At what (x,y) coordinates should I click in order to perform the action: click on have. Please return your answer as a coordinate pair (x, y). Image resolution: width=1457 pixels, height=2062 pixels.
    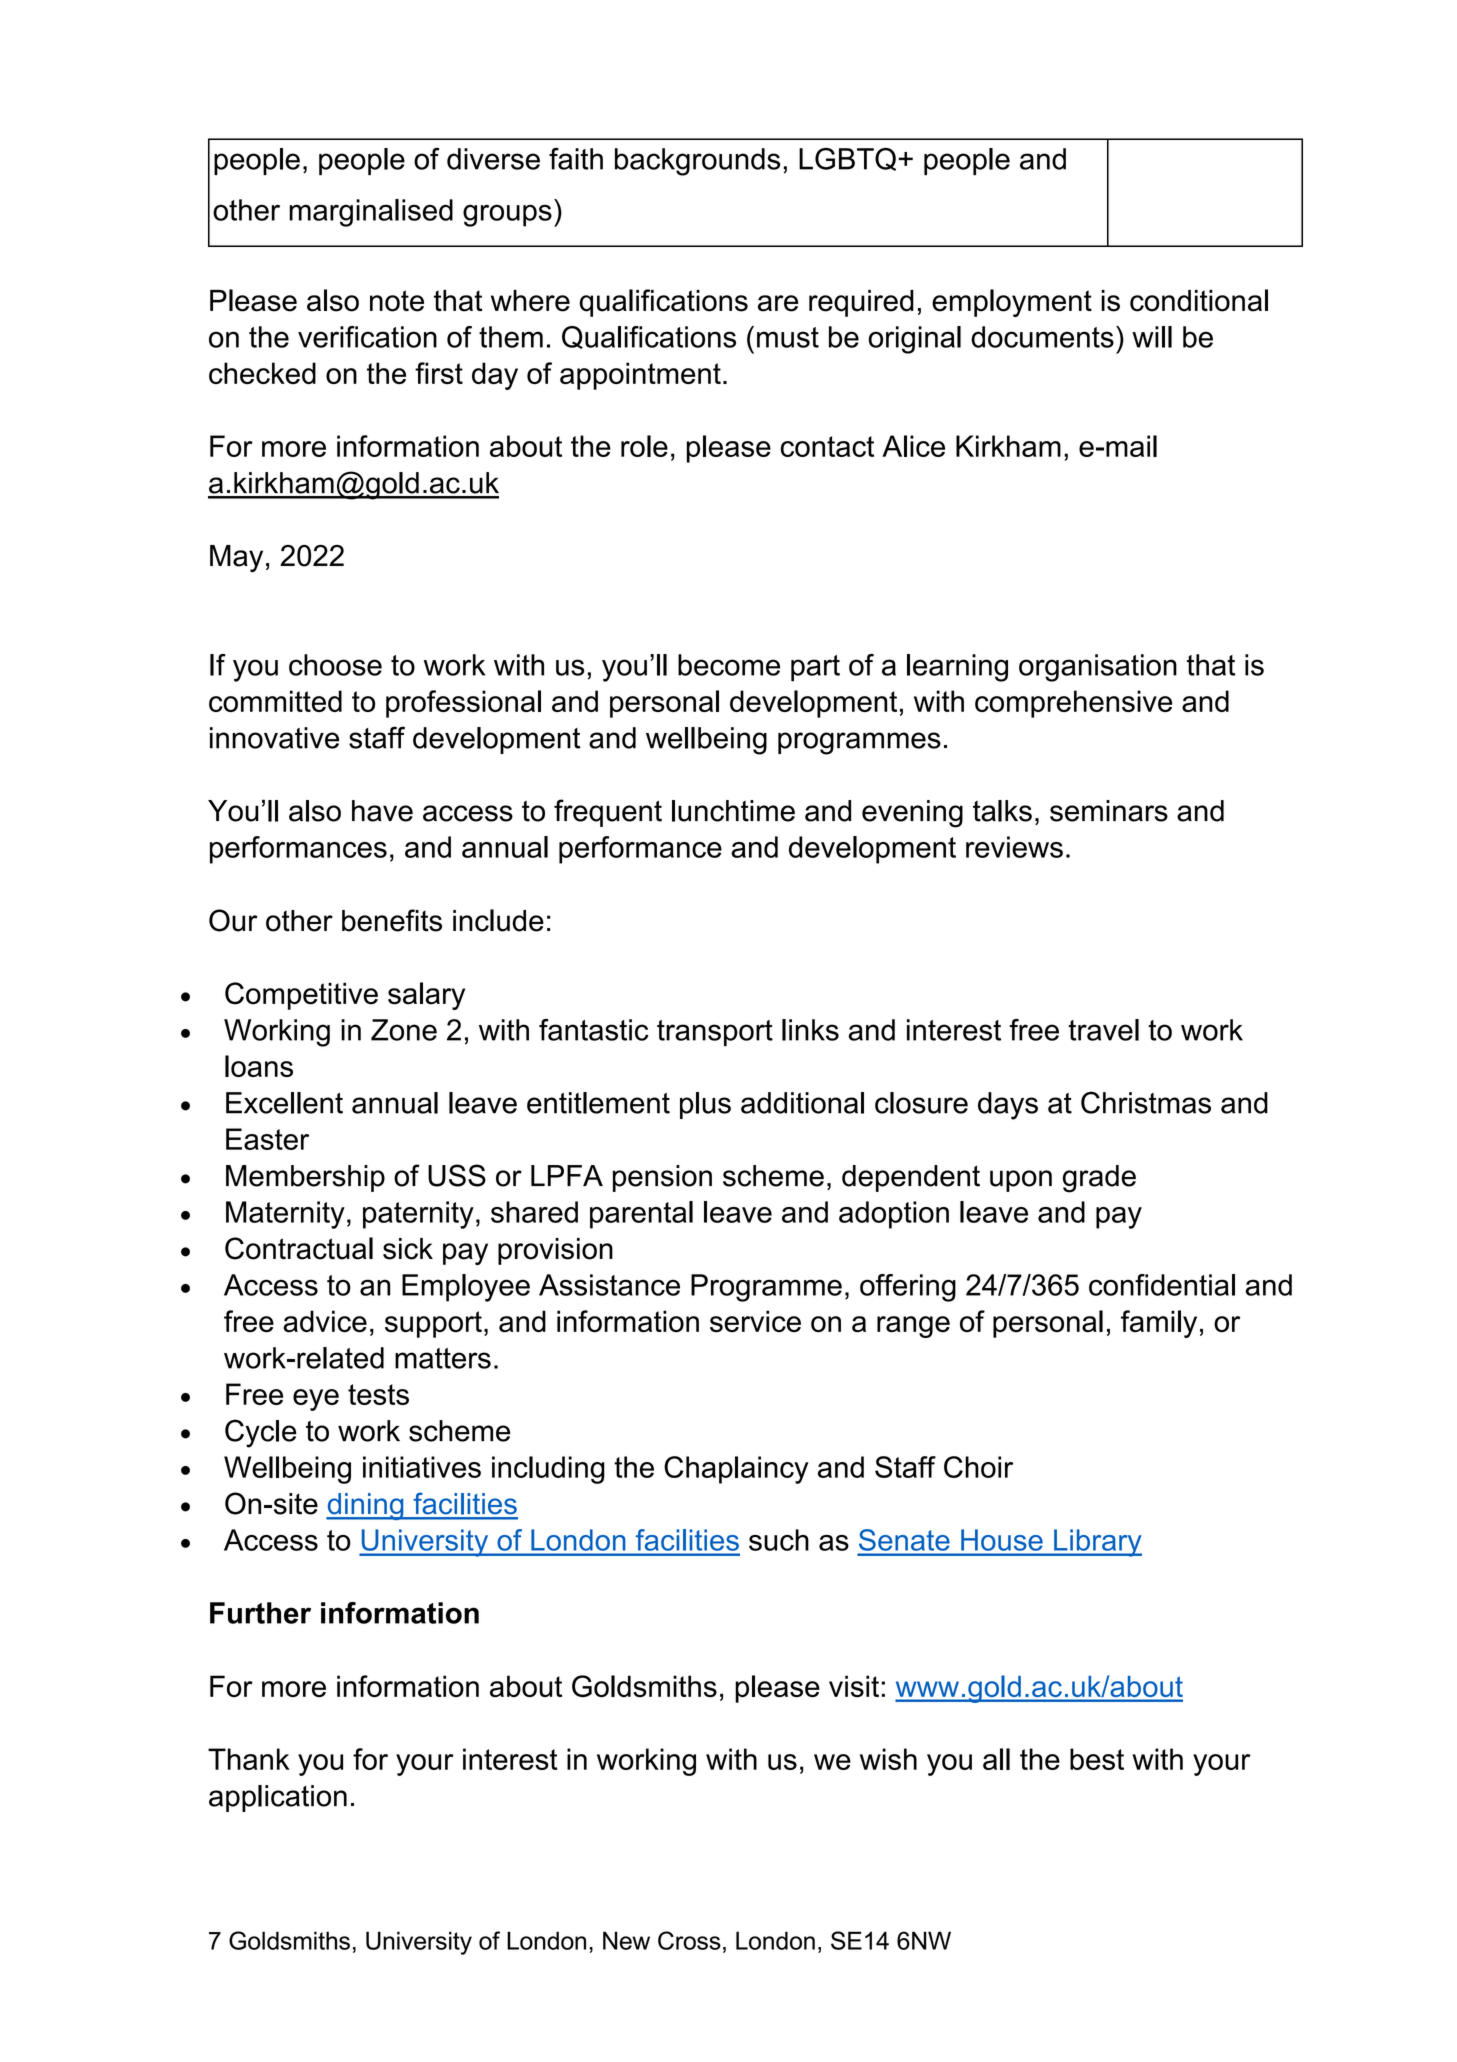
    Looking at the image, I should click on (382, 811).
